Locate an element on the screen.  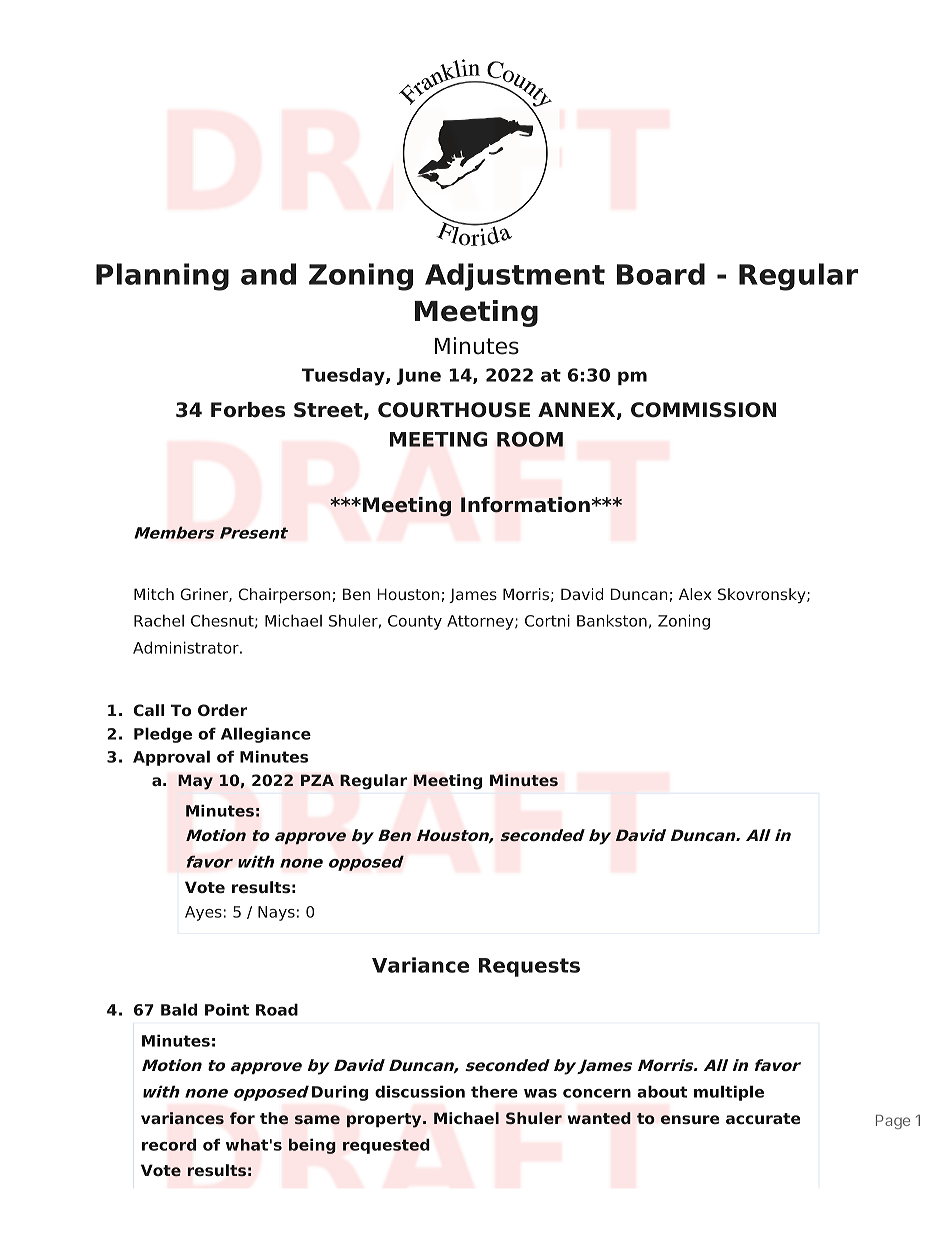
accurate is located at coordinates (763, 1118).
